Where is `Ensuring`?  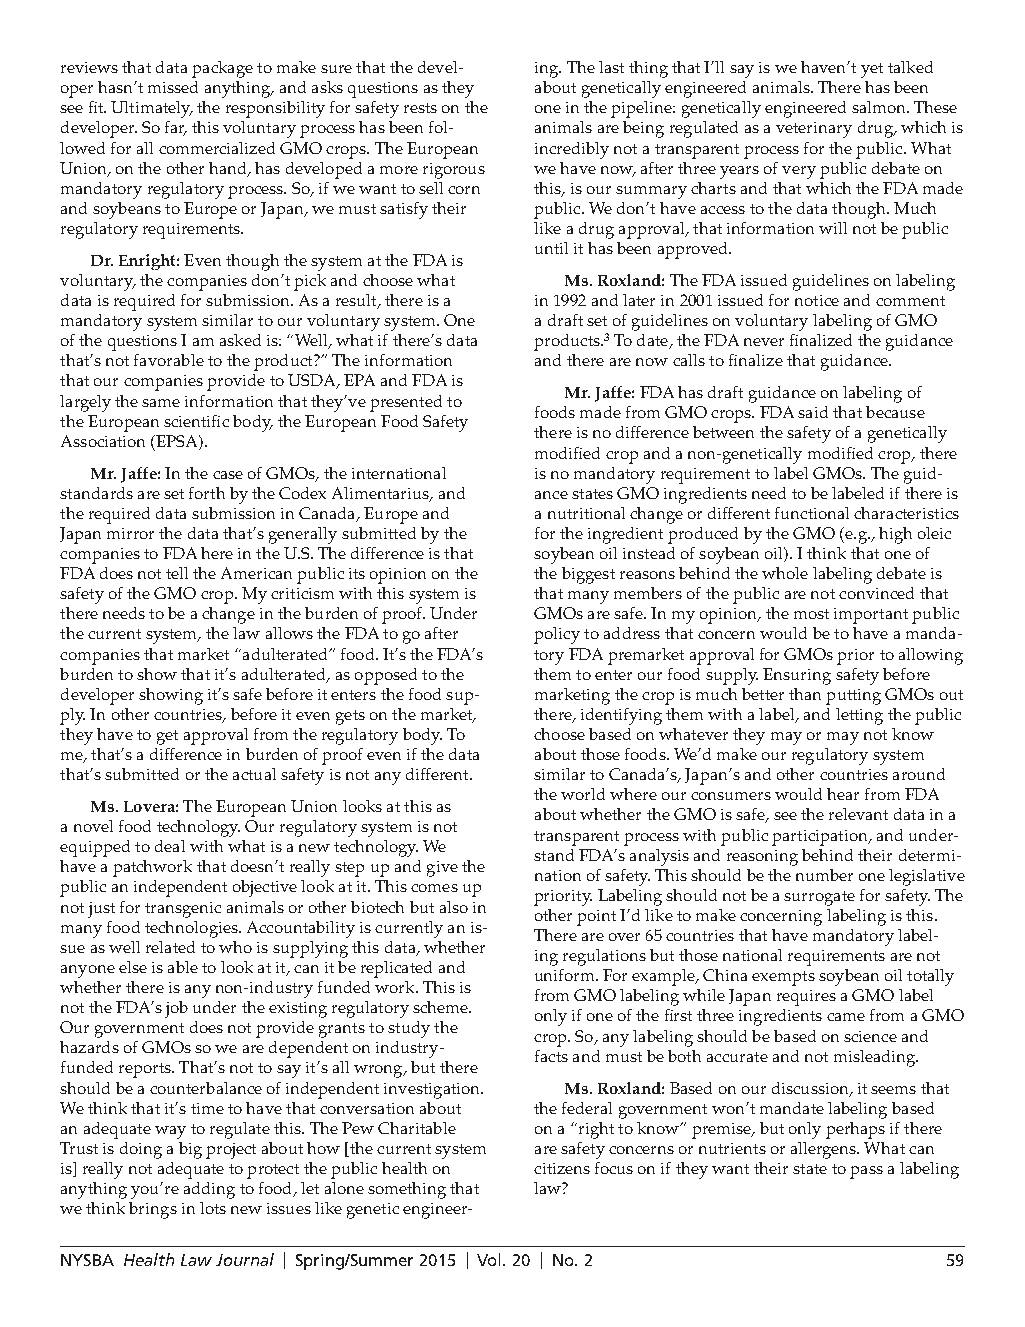
Ensuring is located at coordinates (797, 676).
